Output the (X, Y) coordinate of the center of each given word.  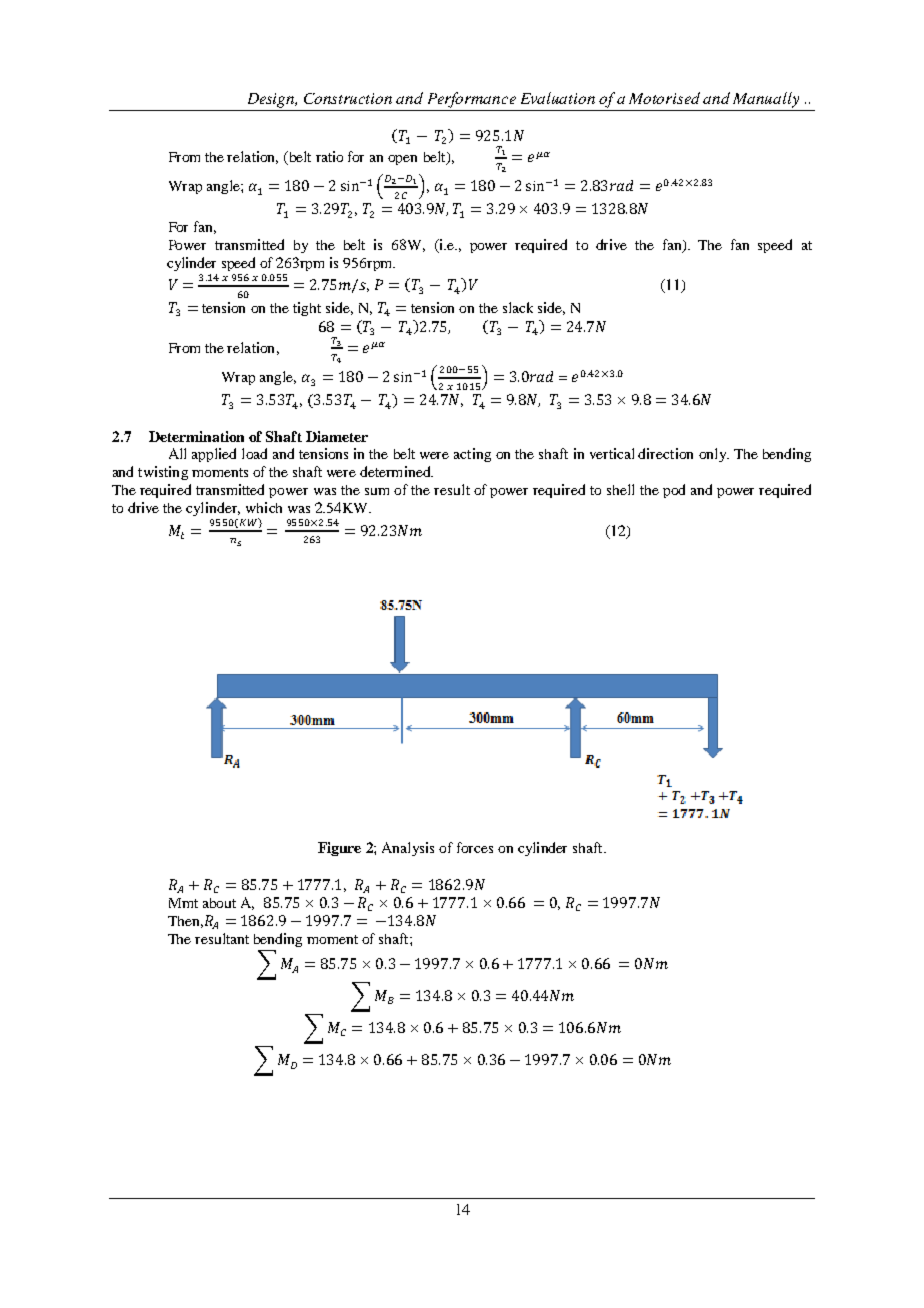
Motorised (664, 98)
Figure (339, 849)
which (264, 507)
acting (472, 455)
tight (307, 309)
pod (674, 491)
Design (272, 100)
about (219, 903)
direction (665, 453)
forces (475, 847)
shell (620, 489)
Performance (472, 100)
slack (518, 307)
